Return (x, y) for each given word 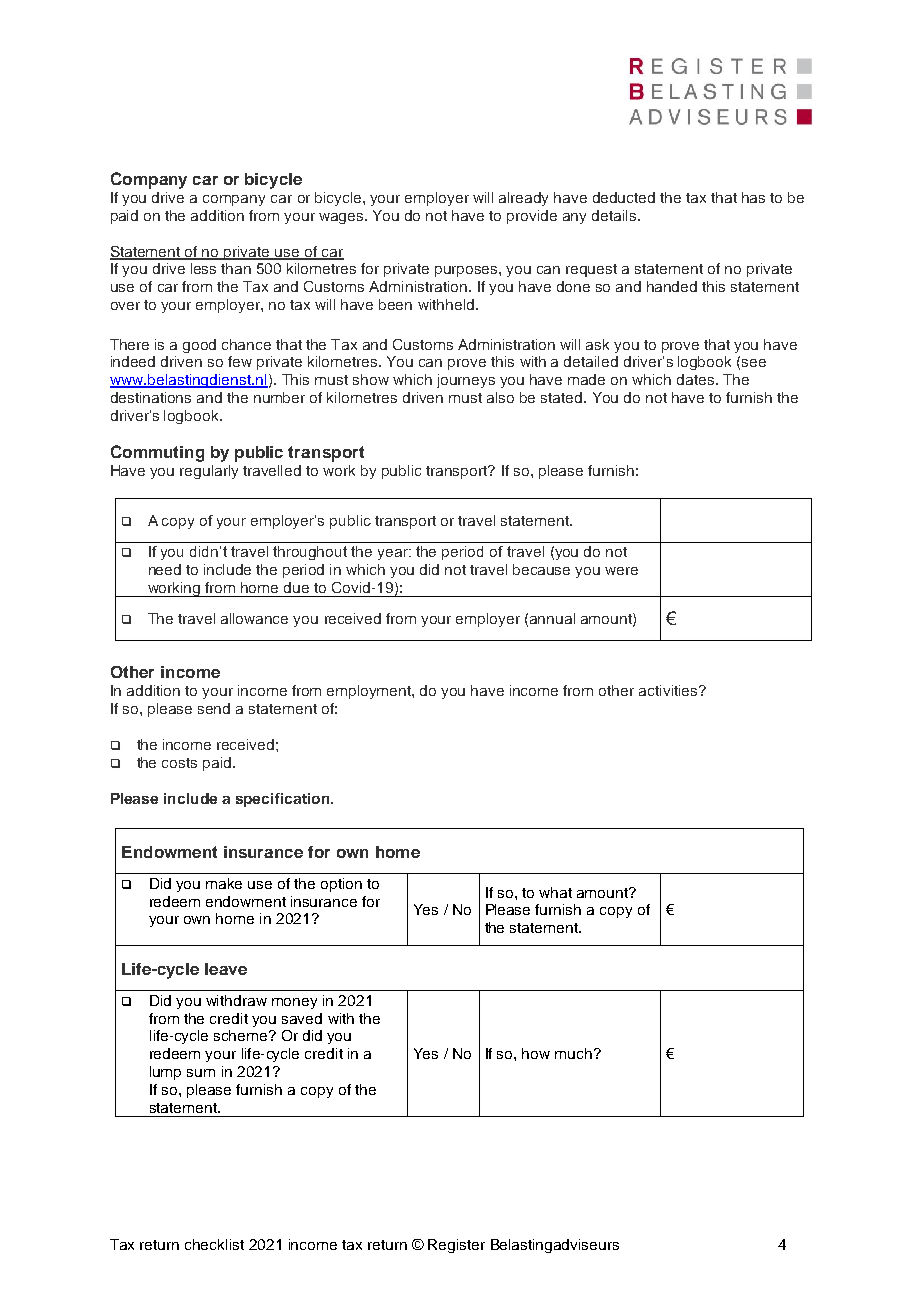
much (575, 1053)
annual (552, 618)
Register (456, 1246)
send (214, 708)
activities (669, 690)
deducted (624, 197)
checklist (214, 1244)
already (523, 199)
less (203, 268)
